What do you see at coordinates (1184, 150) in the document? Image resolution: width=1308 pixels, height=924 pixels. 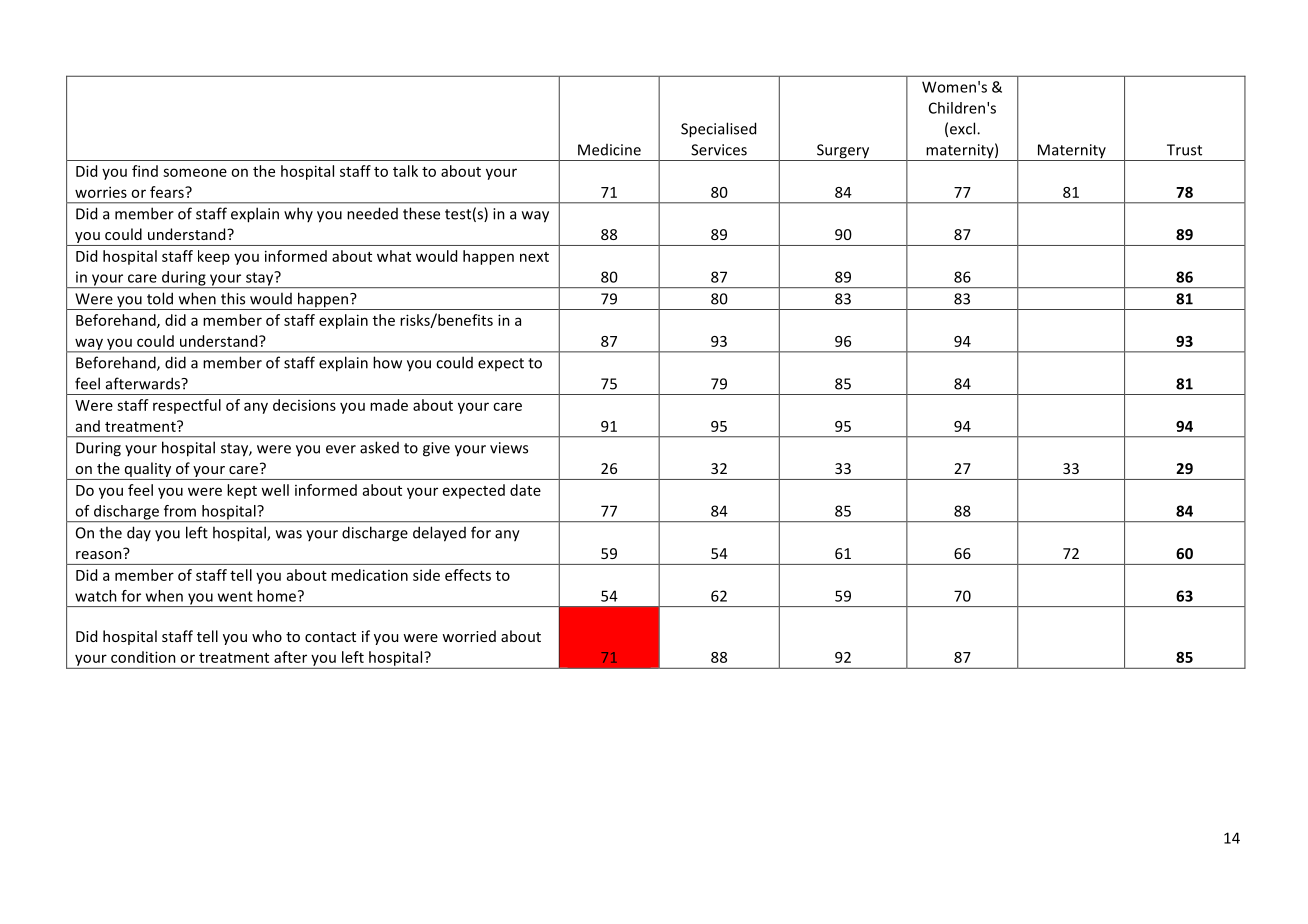 I see `Trust` at bounding box center [1184, 150].
